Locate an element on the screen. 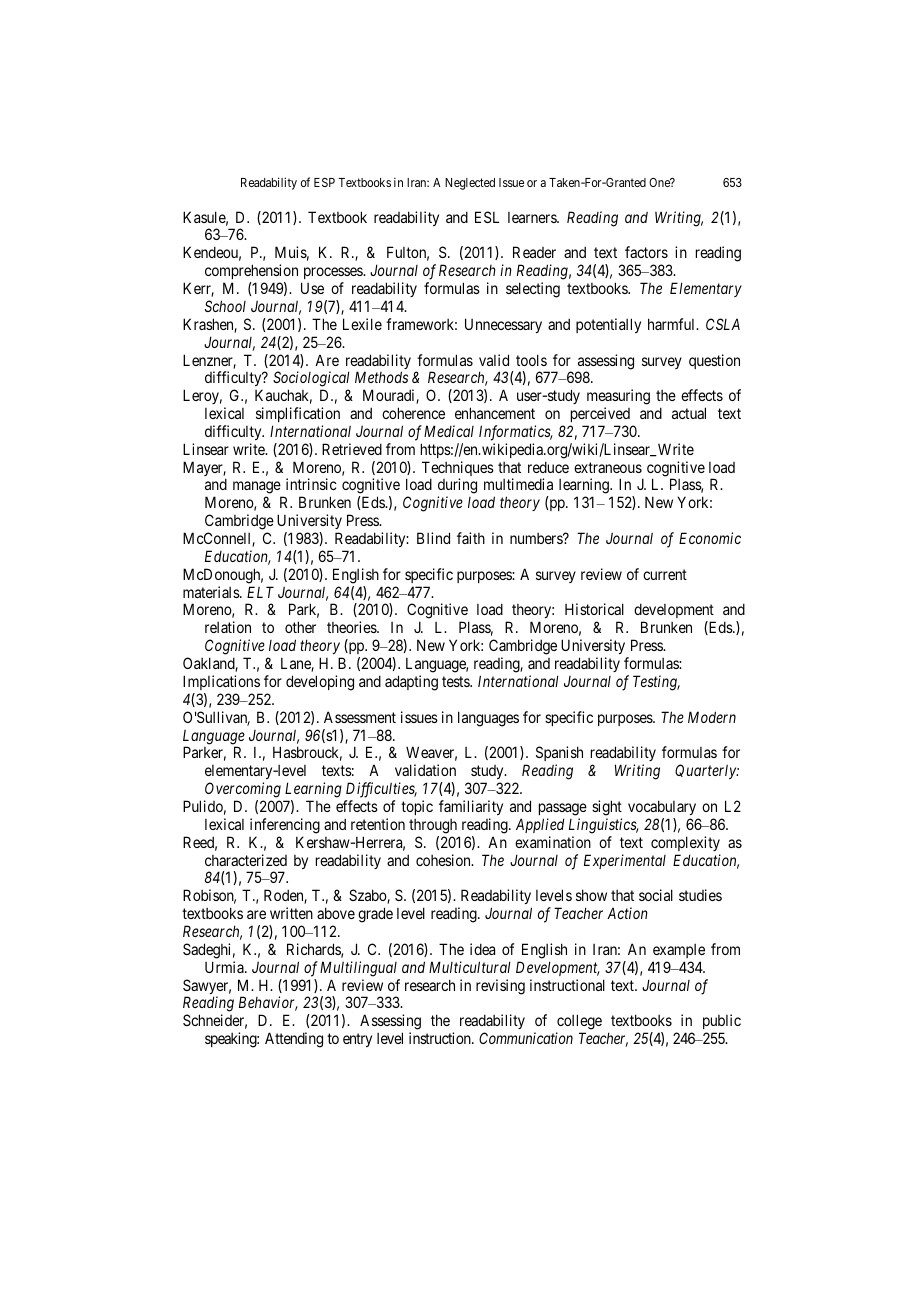 The width and height of the screenshot is (924, 1307). tests is located at coordinates (456, 681).
